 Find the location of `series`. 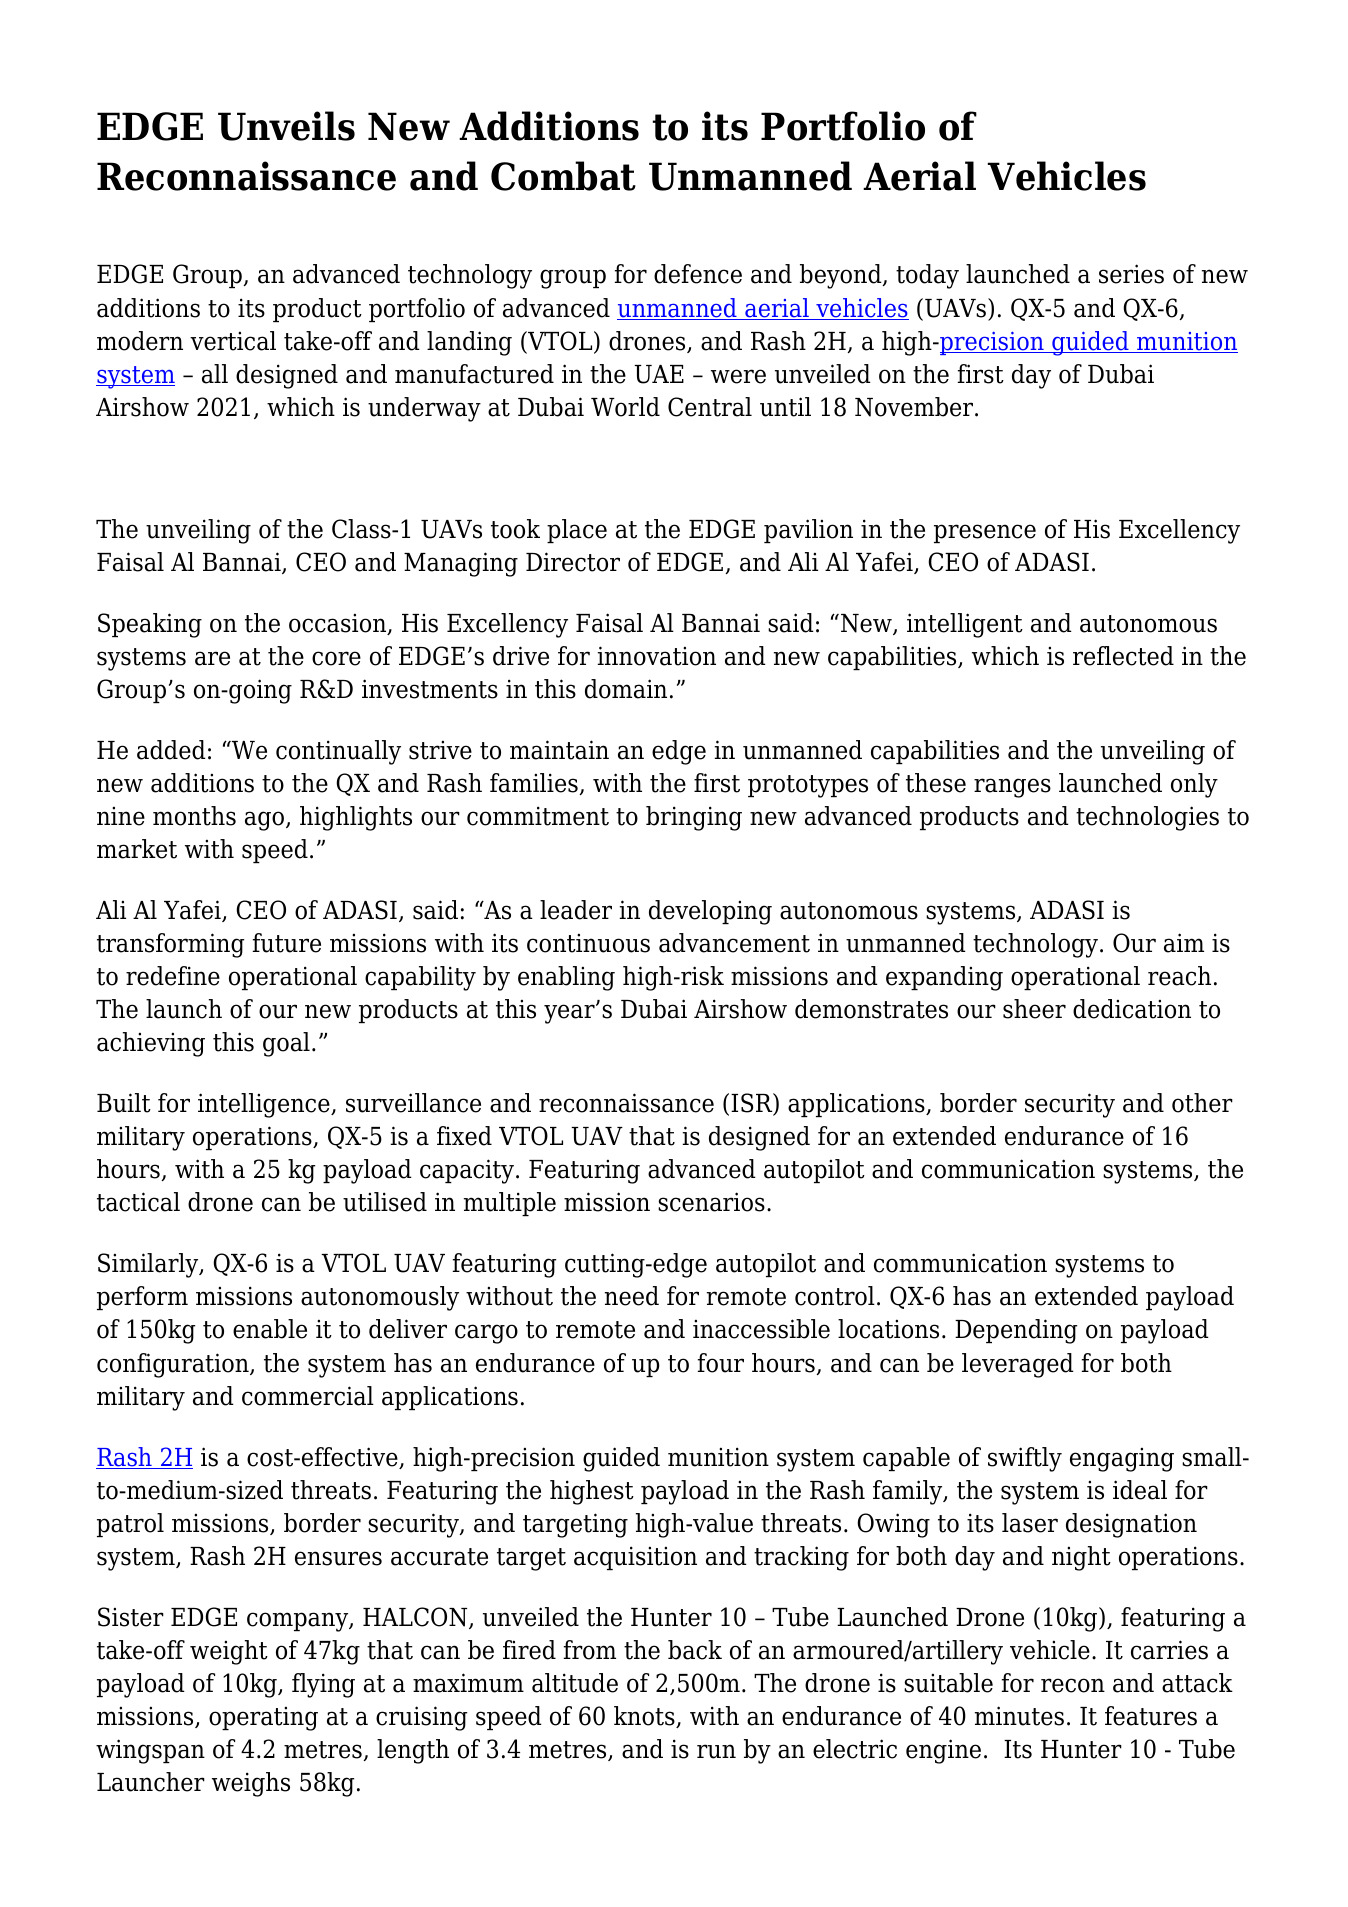

series is located at coordinates (1131, 274).
